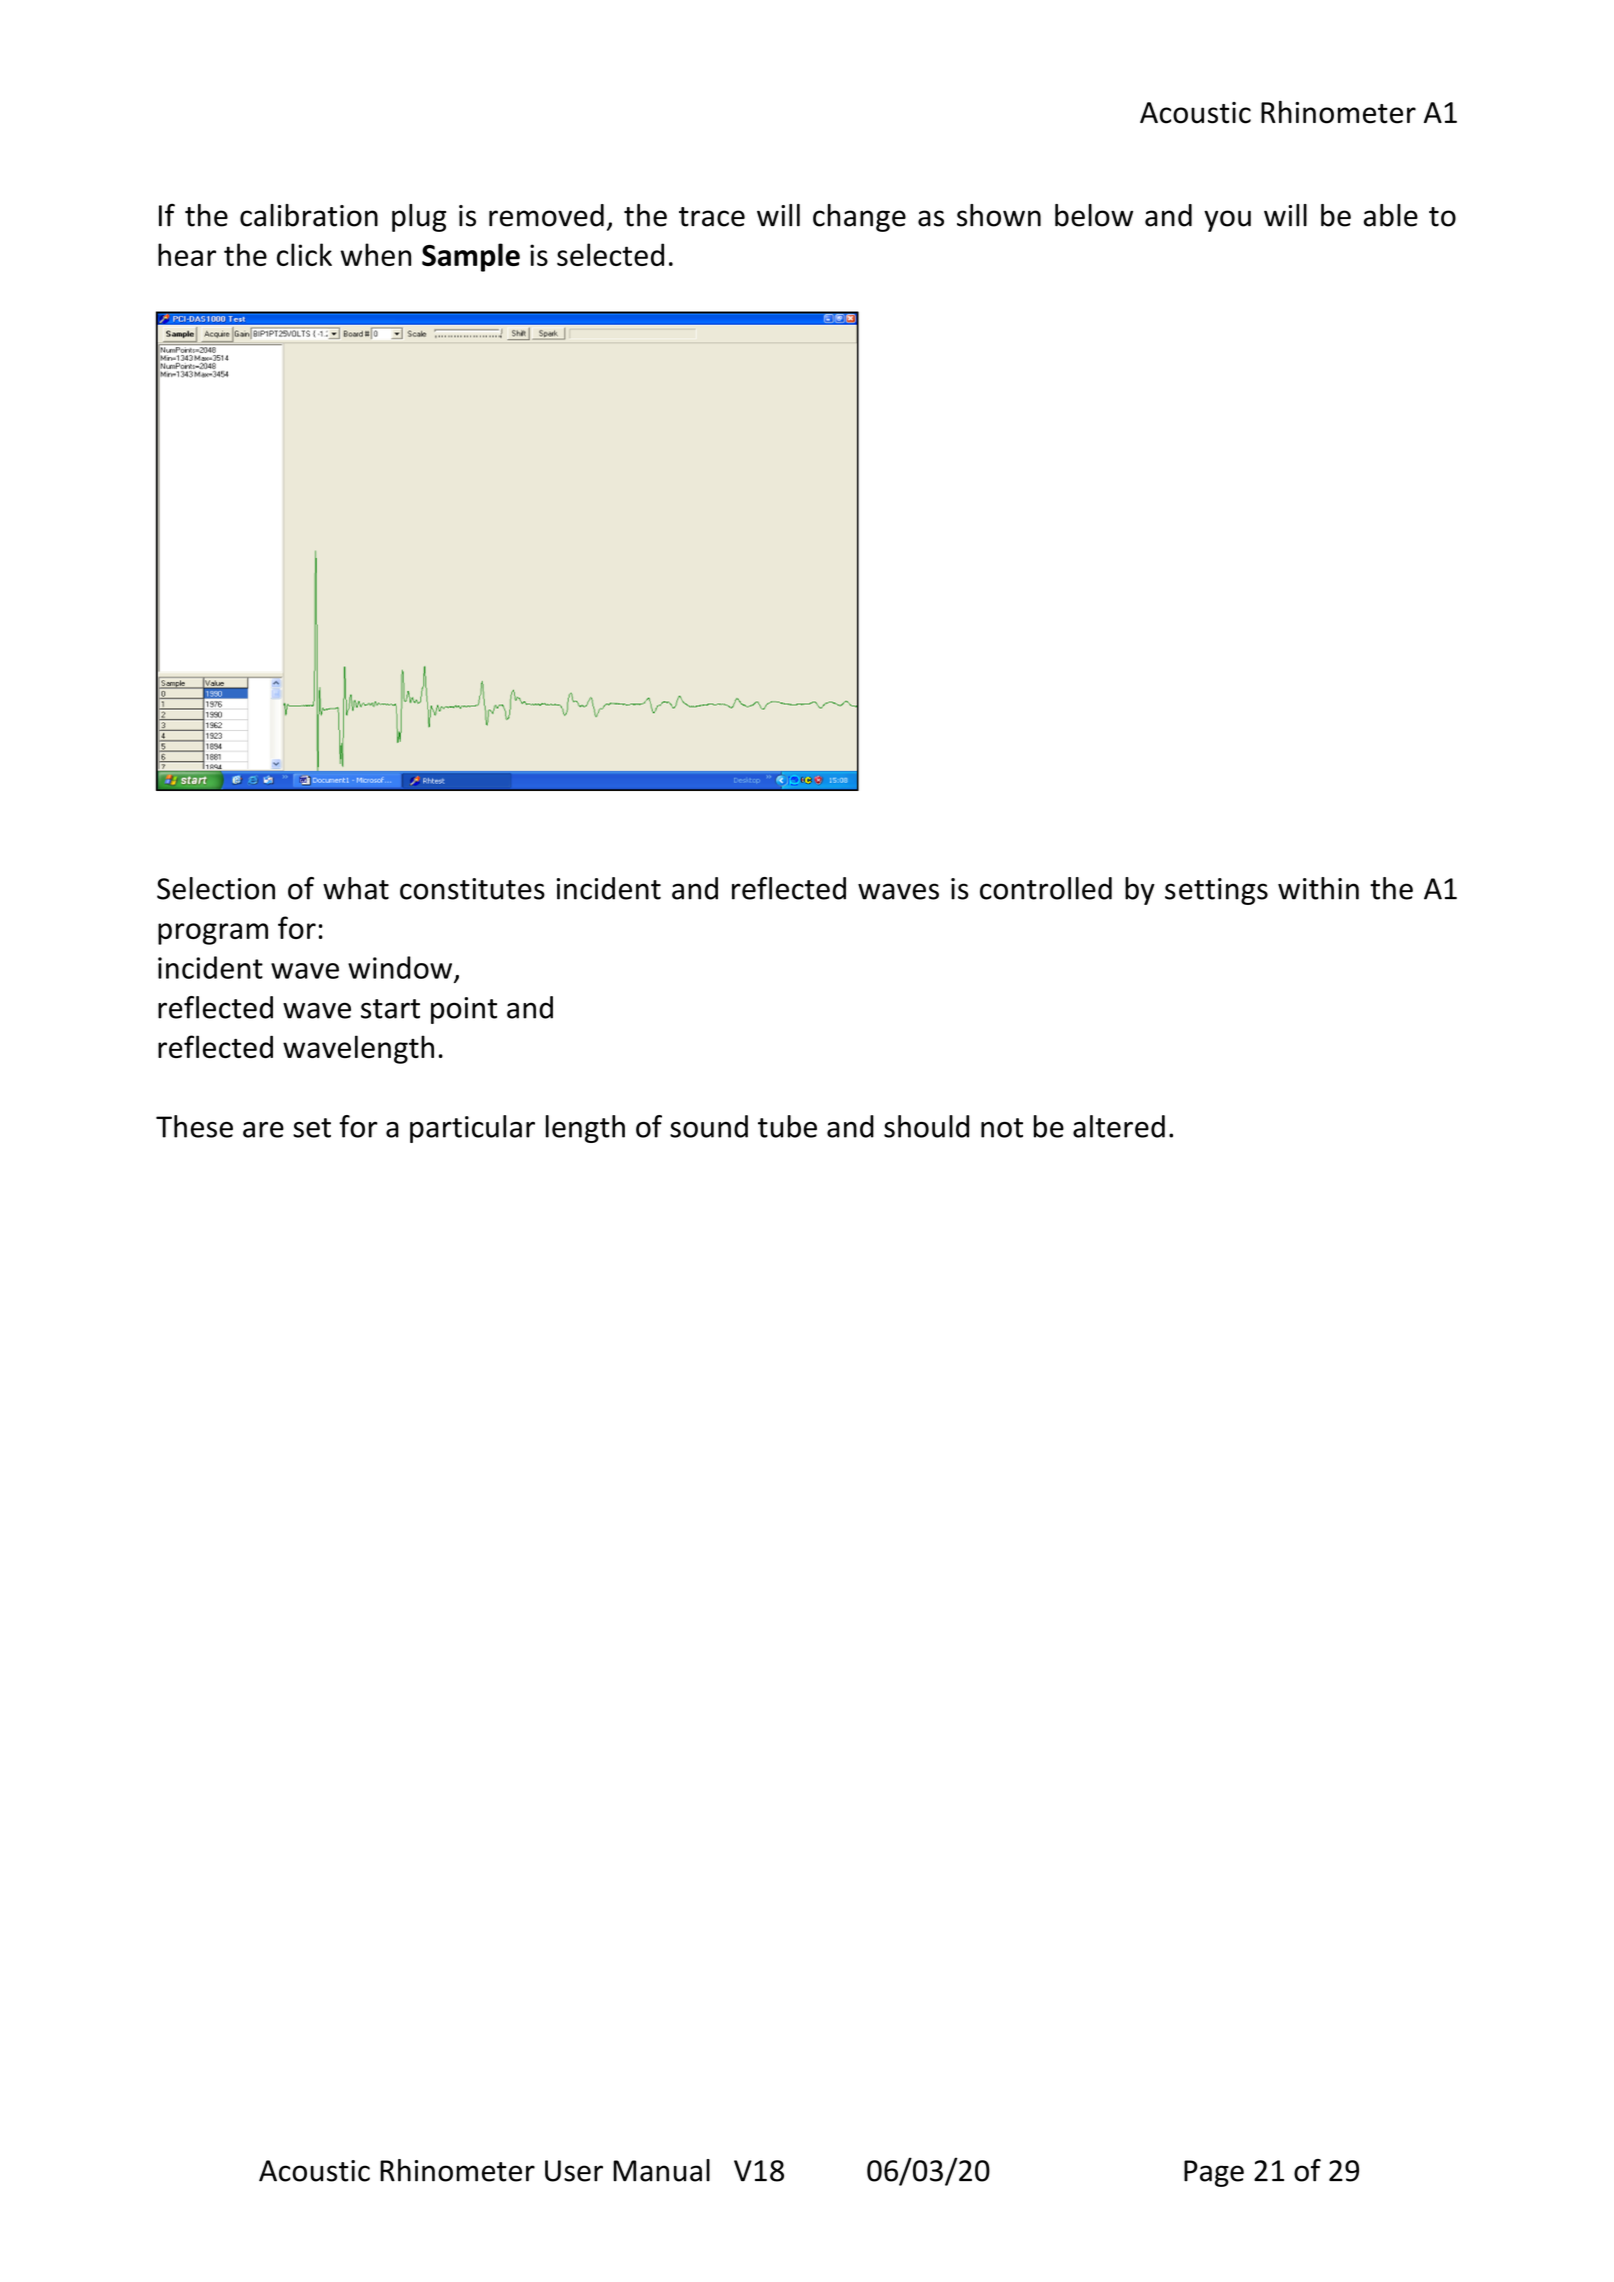 Image resolution: width=1614 pixels, height=2282 pixels. I want to click on altered, so click(1119, 1126).
